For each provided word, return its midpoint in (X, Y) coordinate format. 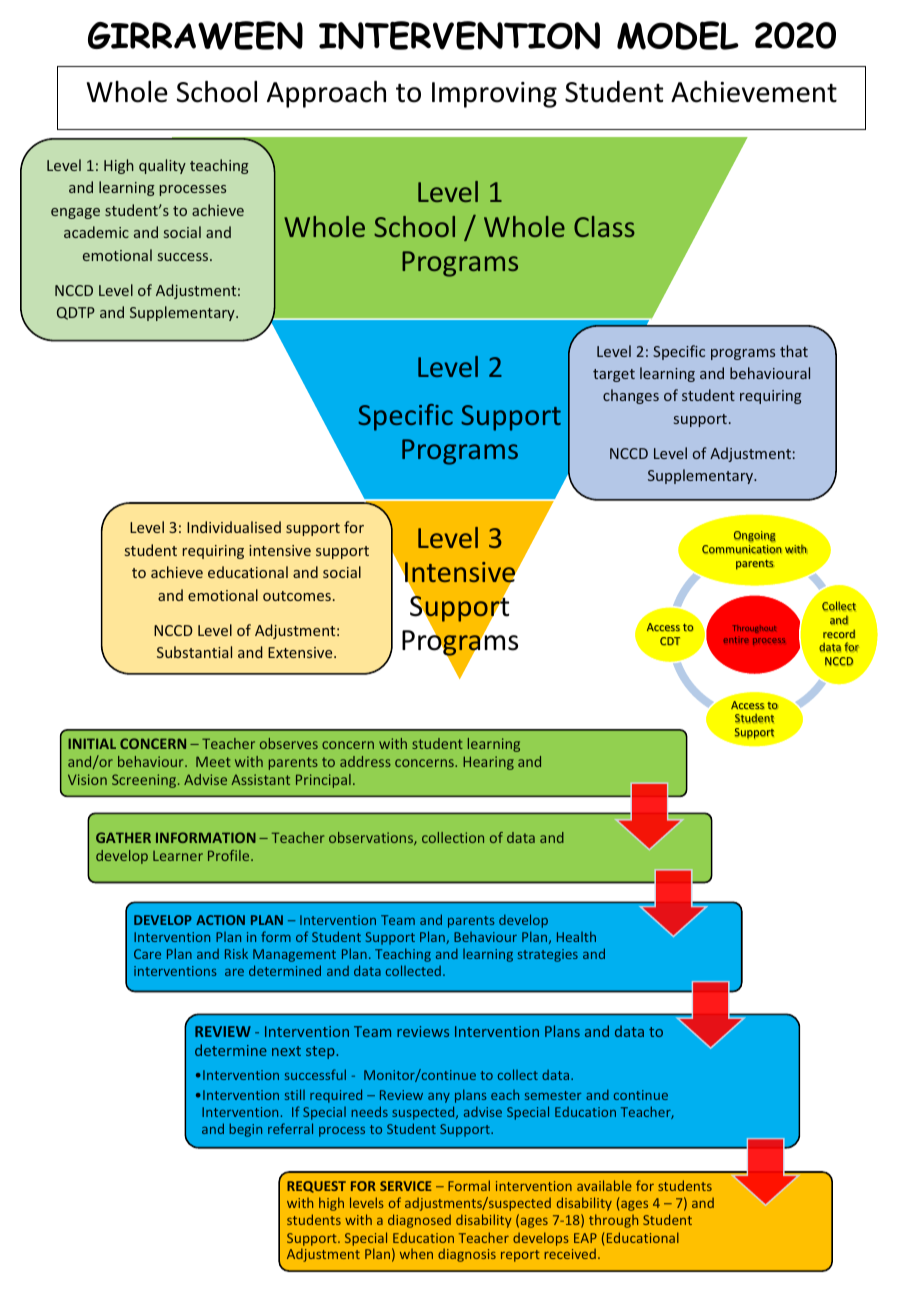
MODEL (678, 35)
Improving (494, 95)
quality (162, 166)
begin (246, 1130)
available (604, 1185)
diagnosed (419, 1221)
